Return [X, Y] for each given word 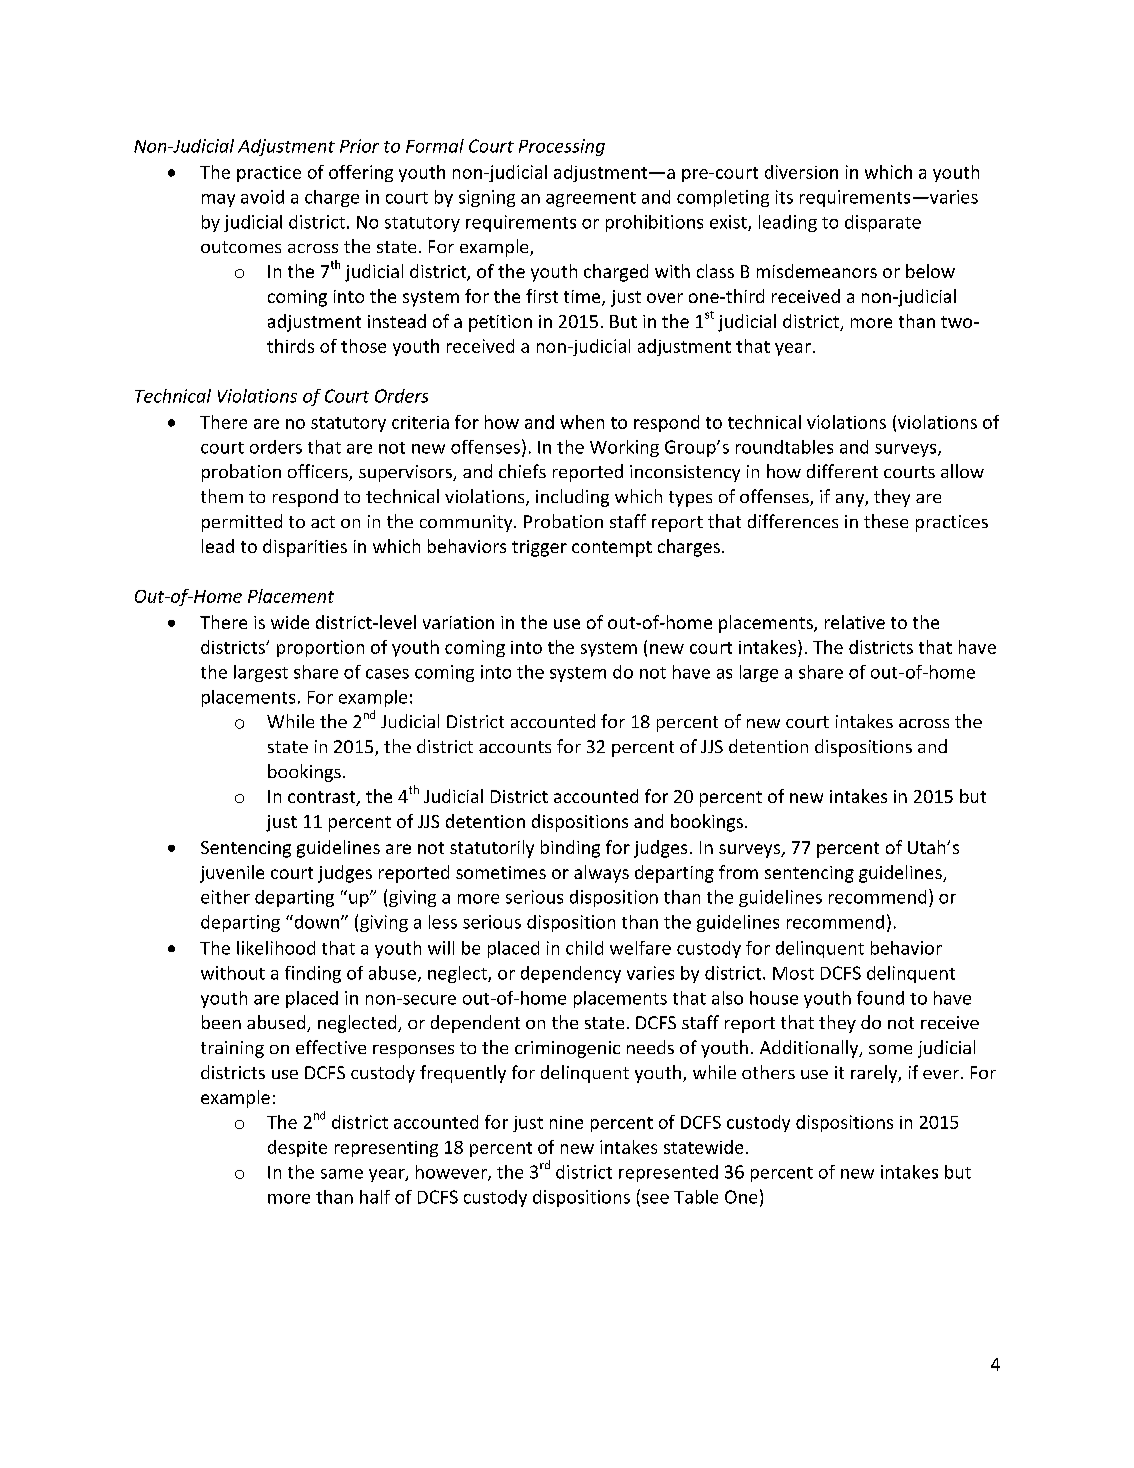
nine [566, 1122]
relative [855, 622]
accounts [515, 747]
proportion [320, 648]
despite [297, 1148]
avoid [262, 197]
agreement [591, 199]
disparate [883, 223]
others [768, 1072]
